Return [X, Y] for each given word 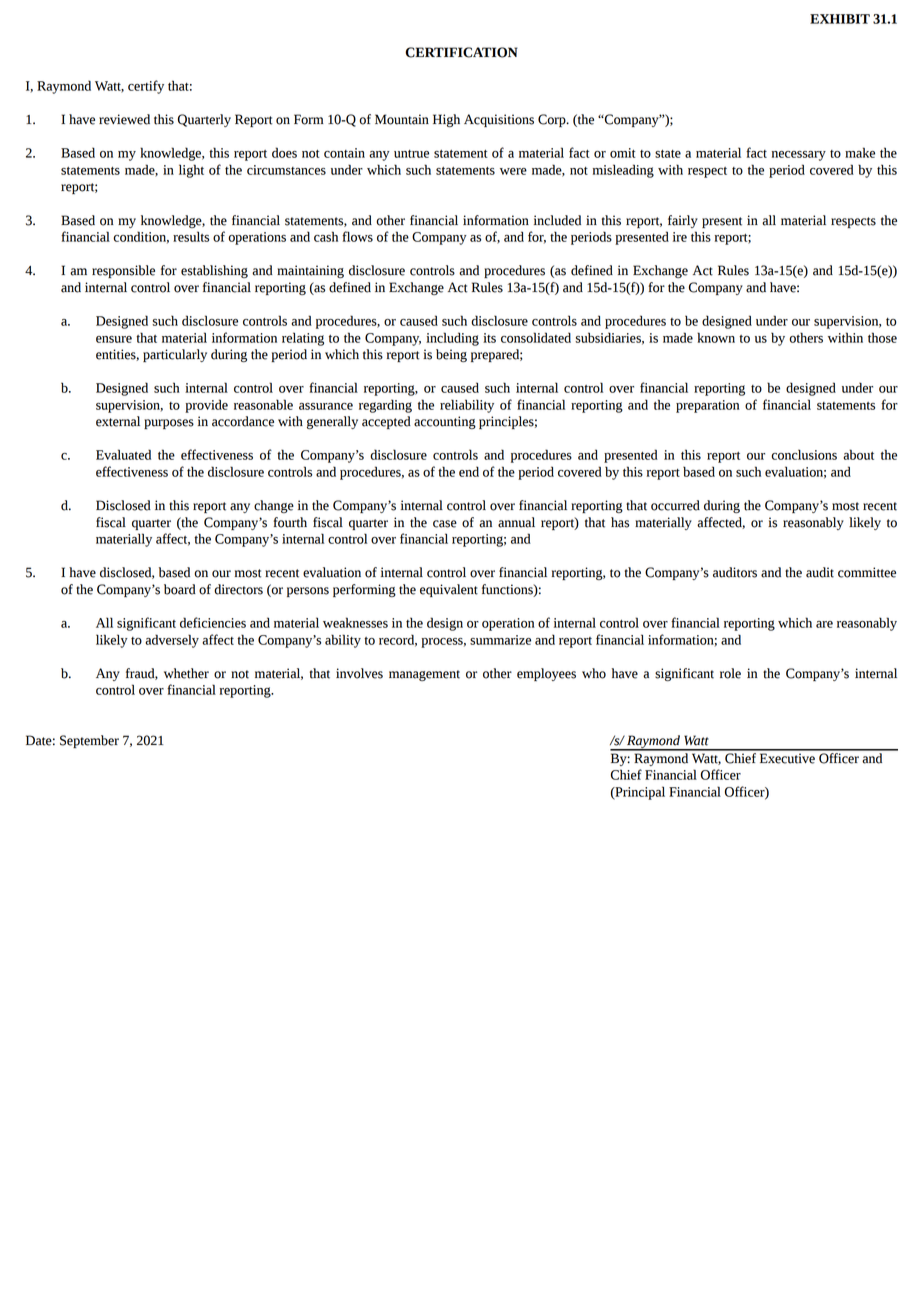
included [557, 220]
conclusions [804, 454]
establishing [214, 271]
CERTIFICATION [461, 52]
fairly [683, 221]
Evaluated [123, 454]
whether [186, 673]
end [469, 471]
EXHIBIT [840, 19]
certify [146, 87]
